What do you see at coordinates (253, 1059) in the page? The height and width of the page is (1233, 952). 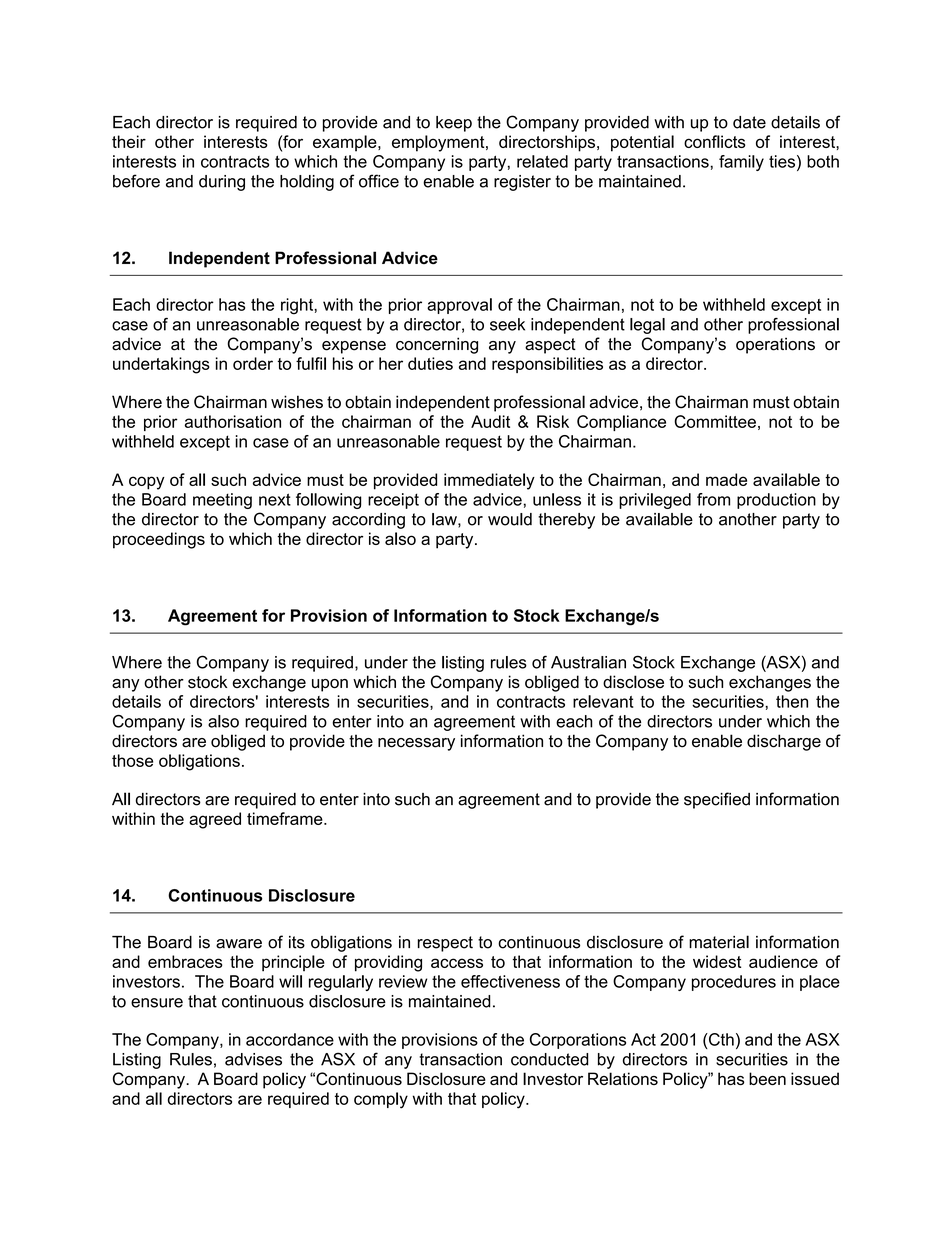 I see `advises` at bounding box center [253, 1059].
